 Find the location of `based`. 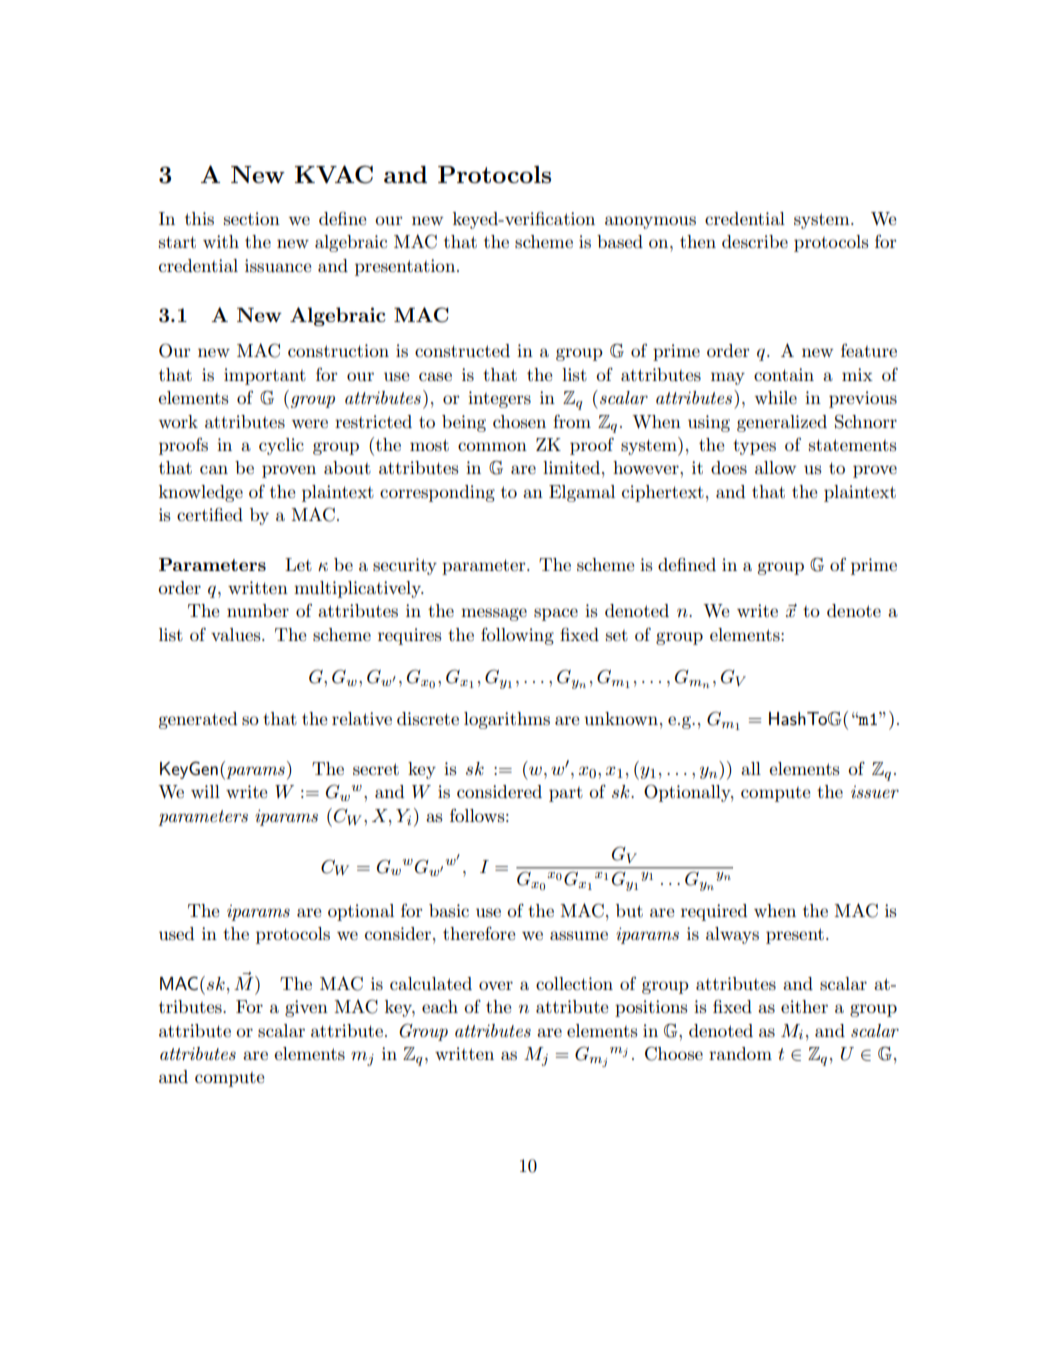

based is located at coordinates (620, 242).
